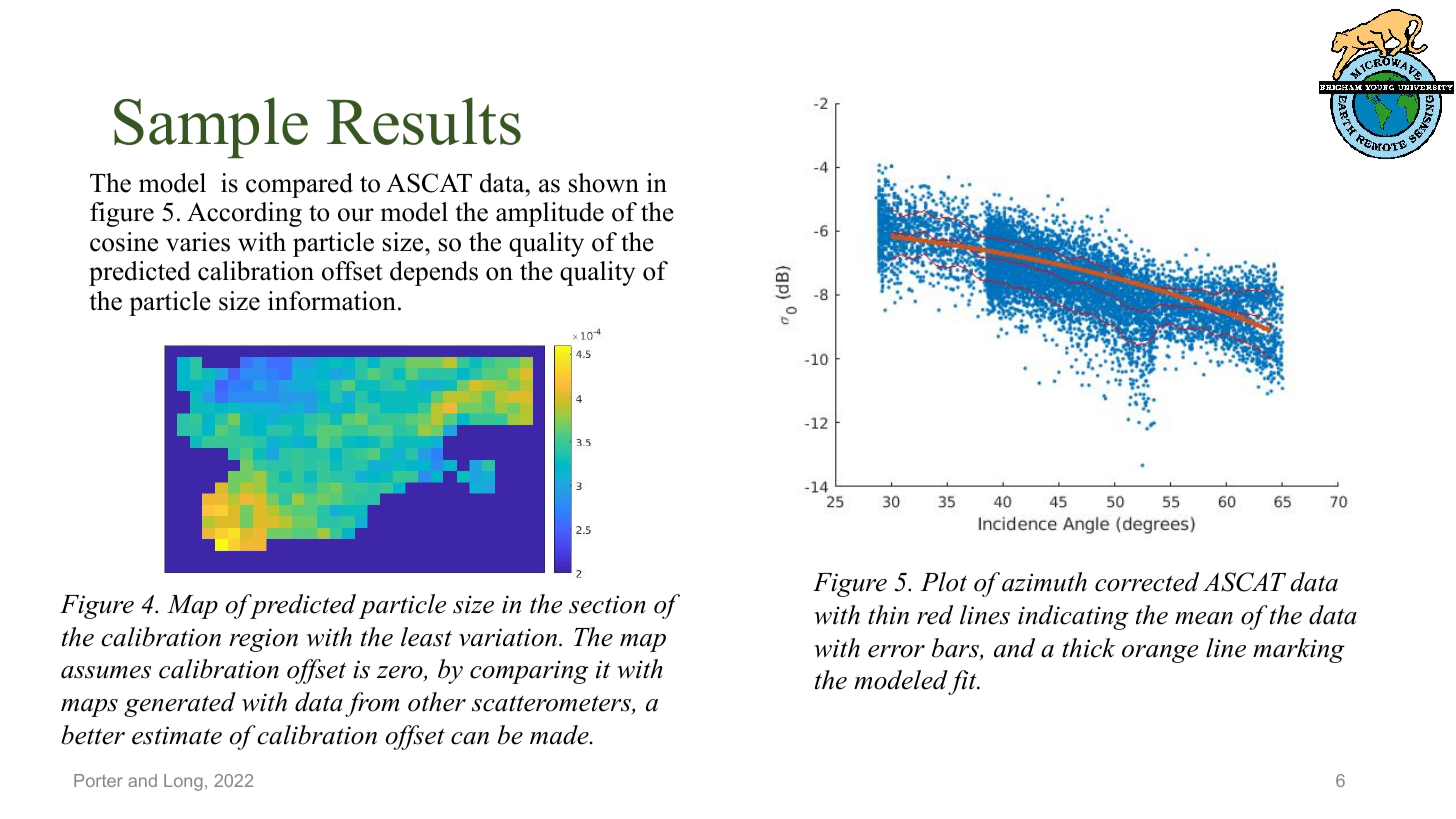  I want to click on corrected, so click(1147, 582).
